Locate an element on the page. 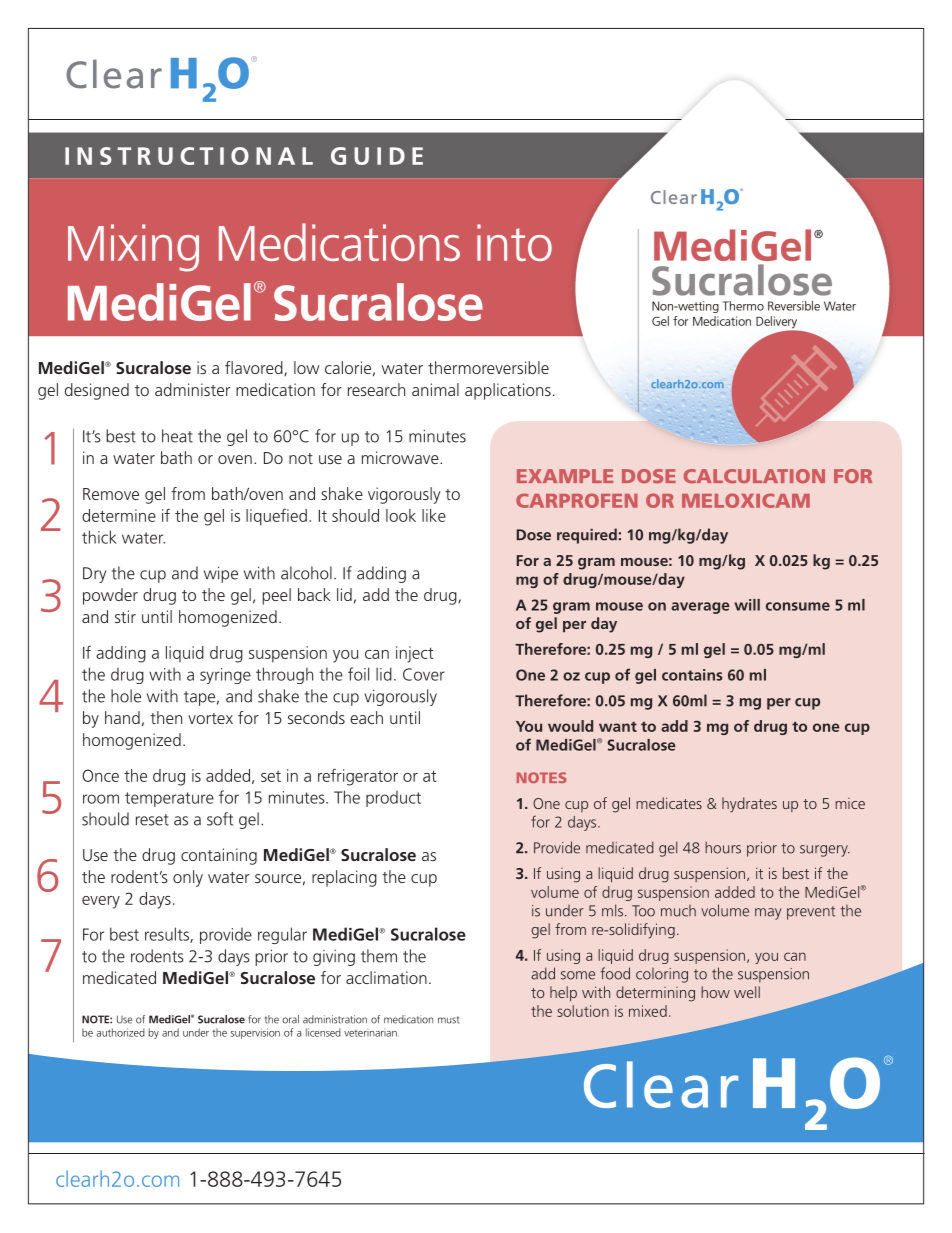 This image has width=952, height=1233. wipe is located at coordinates (221, 574).
